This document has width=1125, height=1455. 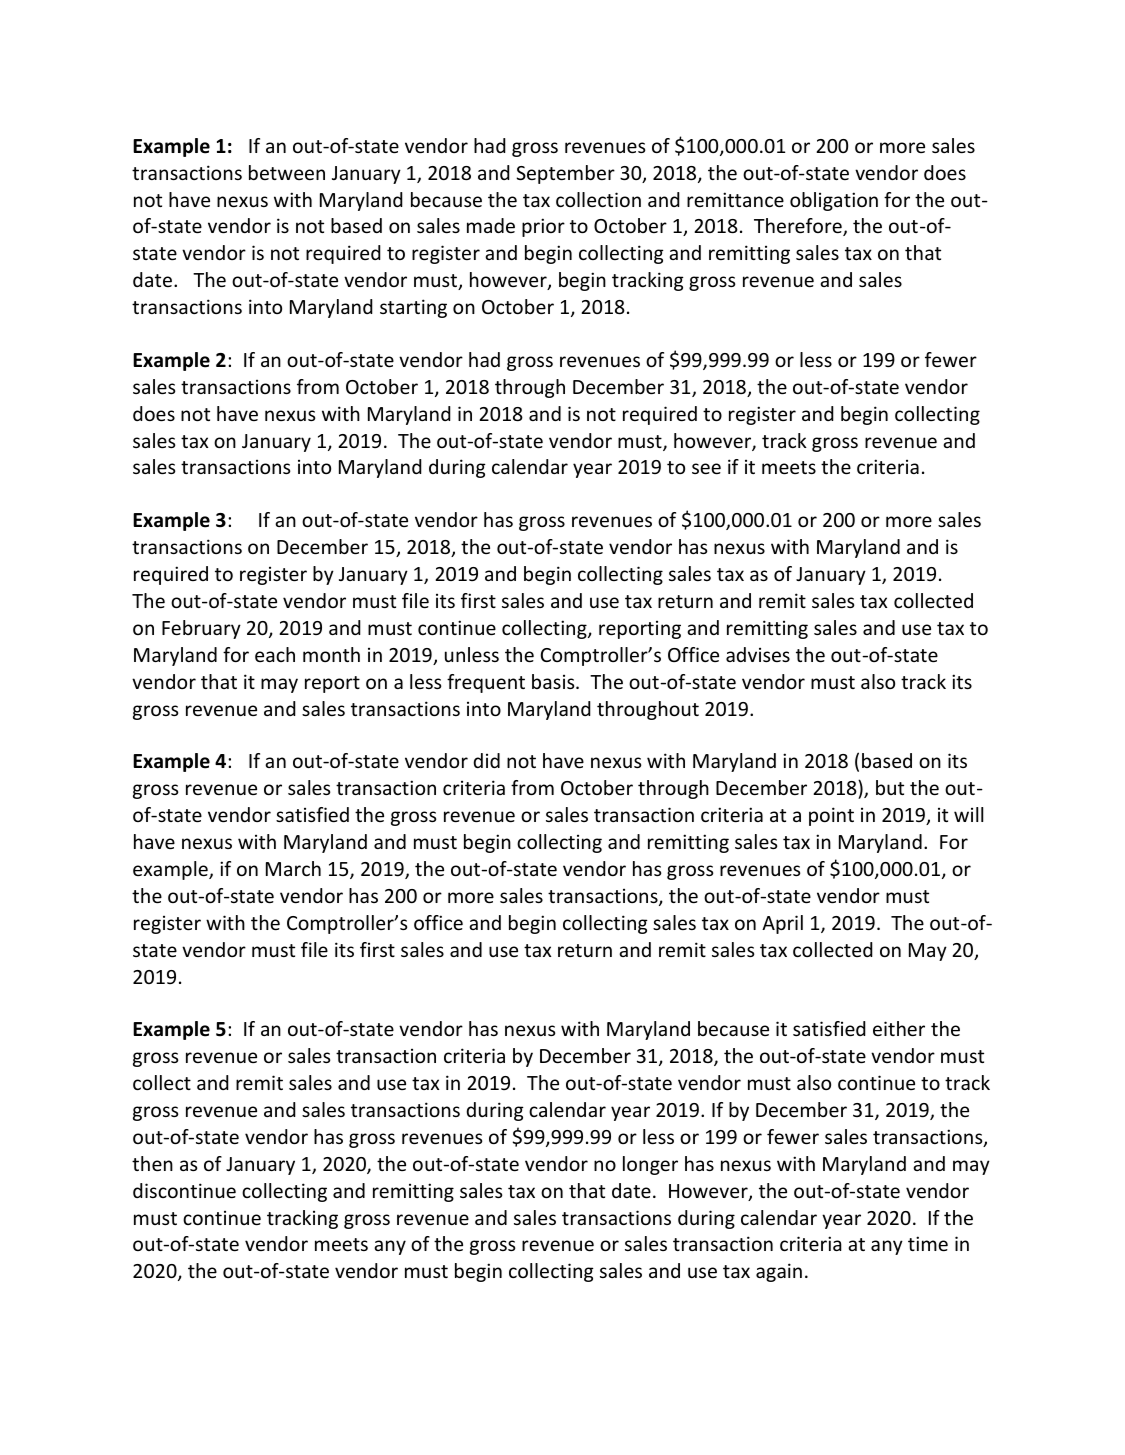 What do you see at coordinates (890, 787) in the document?
I see `but` at bounding box center [890, 787].
